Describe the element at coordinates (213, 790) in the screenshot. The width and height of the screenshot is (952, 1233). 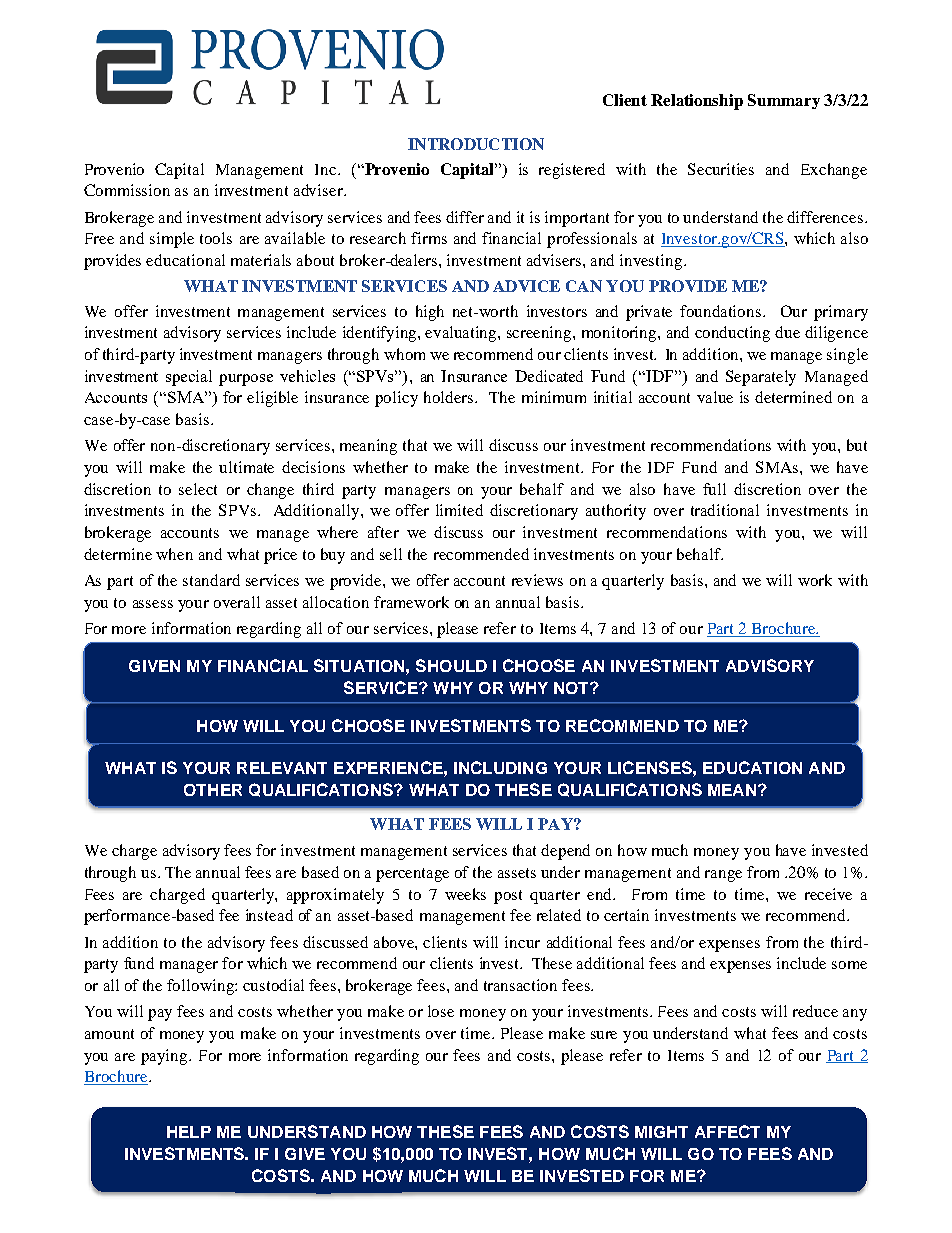
I see `OTHER` at that location.
